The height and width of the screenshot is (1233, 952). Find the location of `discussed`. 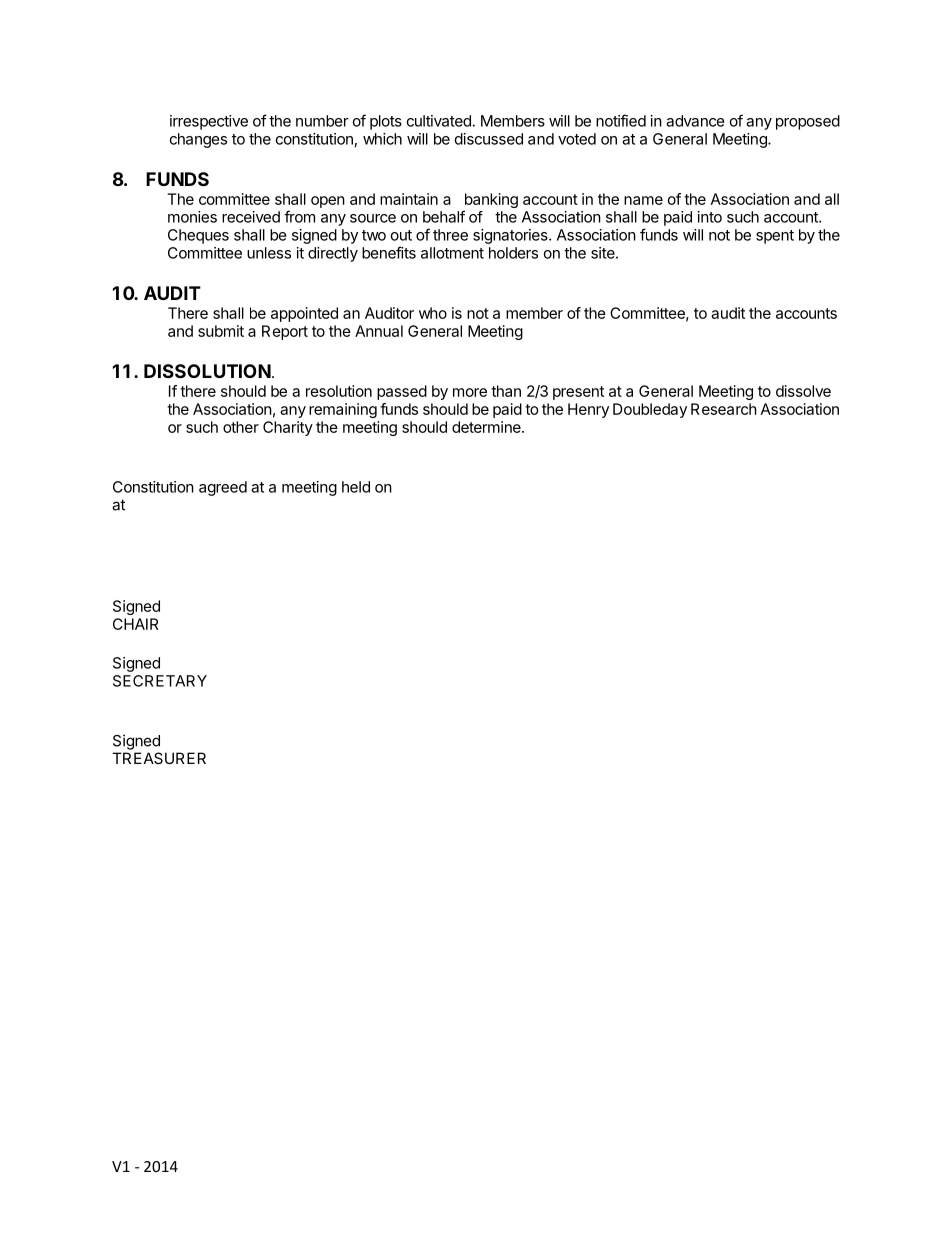

discussed is located at coordinates (489, 139).
